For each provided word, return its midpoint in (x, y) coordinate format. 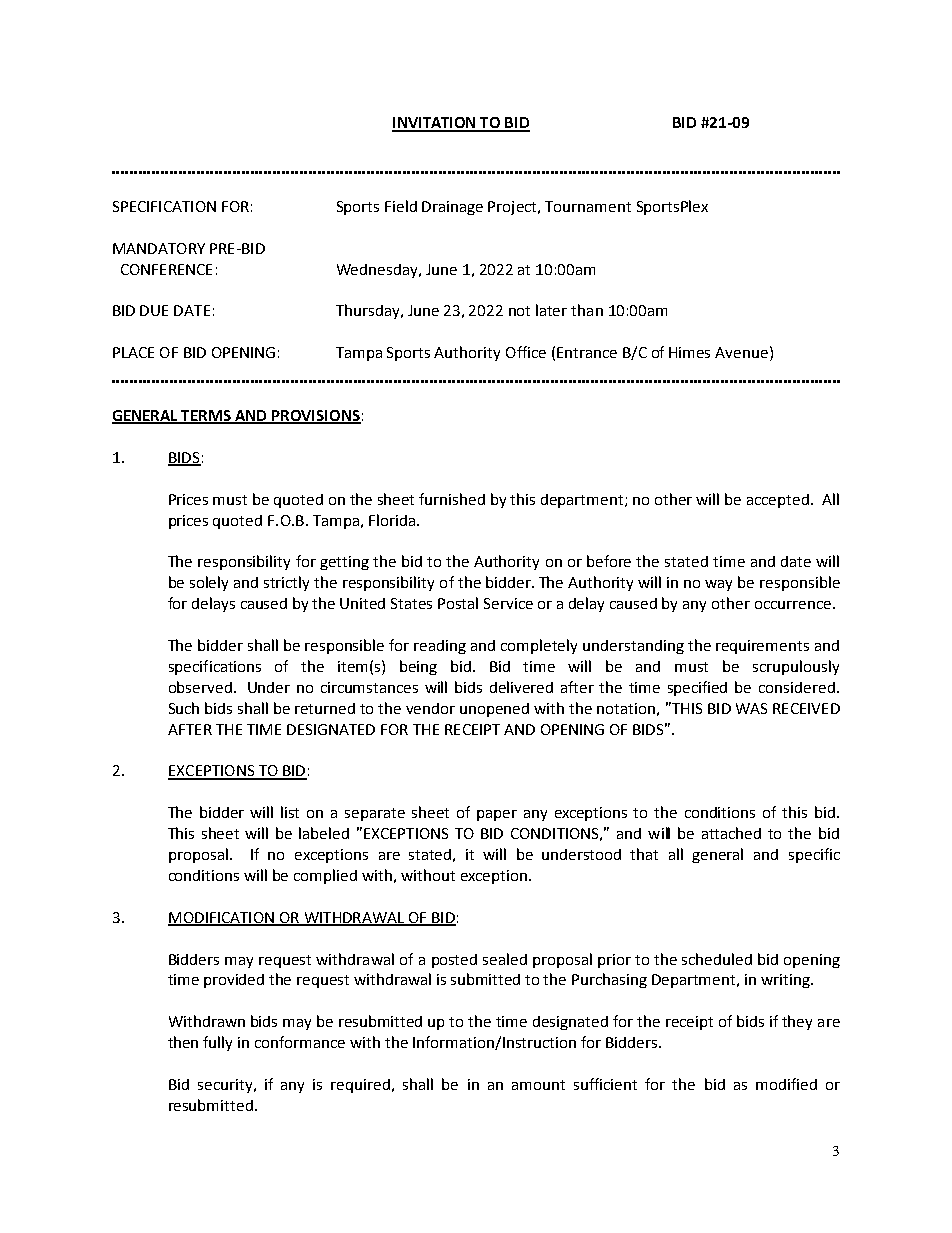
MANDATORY (159, 248)
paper (497, 815)
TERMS (207, 417)
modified (786, 1084)
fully (217, 1043)
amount (538, 1085)
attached (731, 833)
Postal (458, 603)
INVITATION (435, 124)
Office (526, 352)
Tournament (588, 206)
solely (209, 583)
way (718, 585)
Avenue (741, 352)
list (290, 812)
